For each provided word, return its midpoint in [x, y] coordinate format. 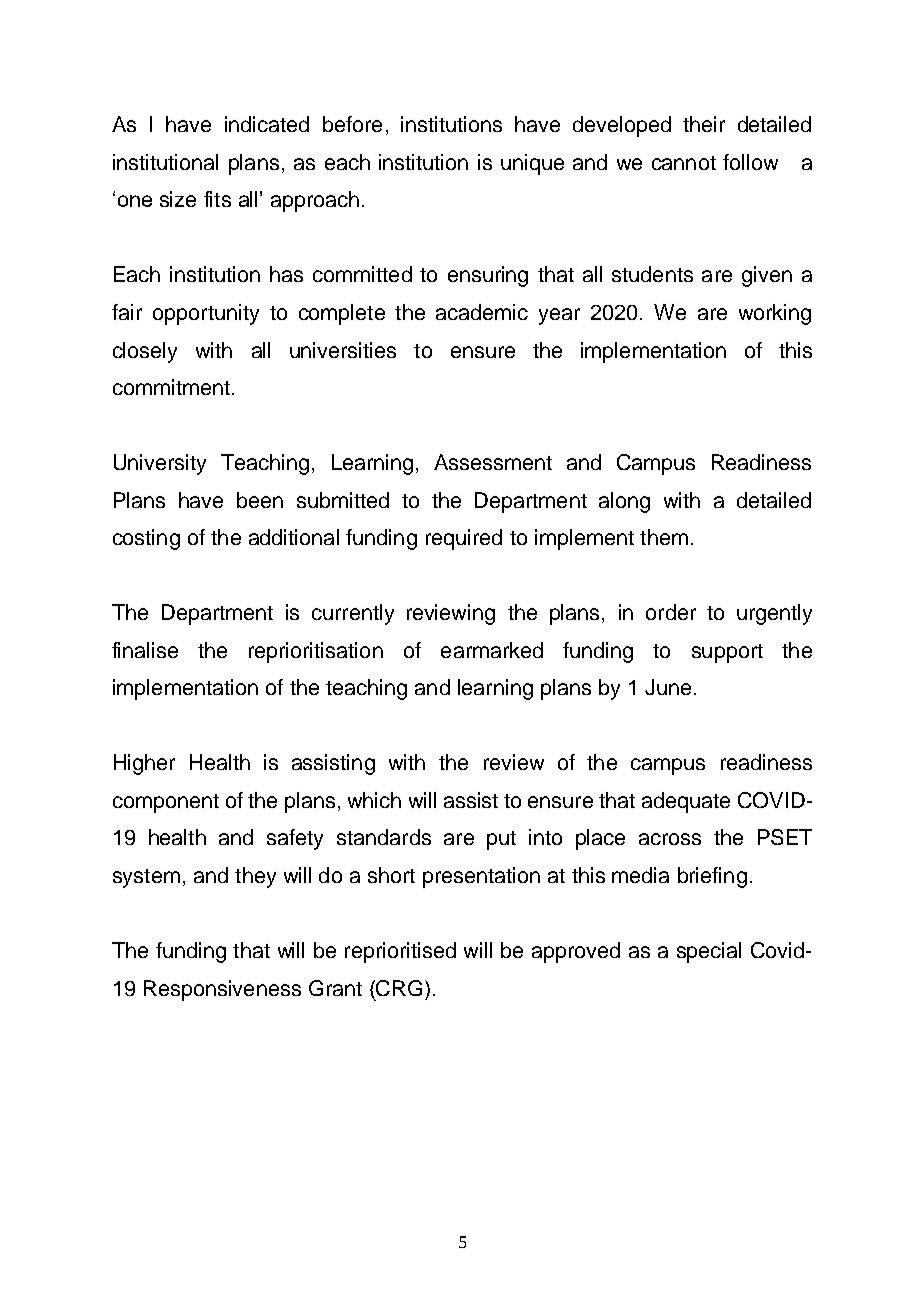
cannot [684, 163]
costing [146, 539]
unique [532, 164]
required [464, 539]
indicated [267, 124]
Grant [335, 988]
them [664, 537]
